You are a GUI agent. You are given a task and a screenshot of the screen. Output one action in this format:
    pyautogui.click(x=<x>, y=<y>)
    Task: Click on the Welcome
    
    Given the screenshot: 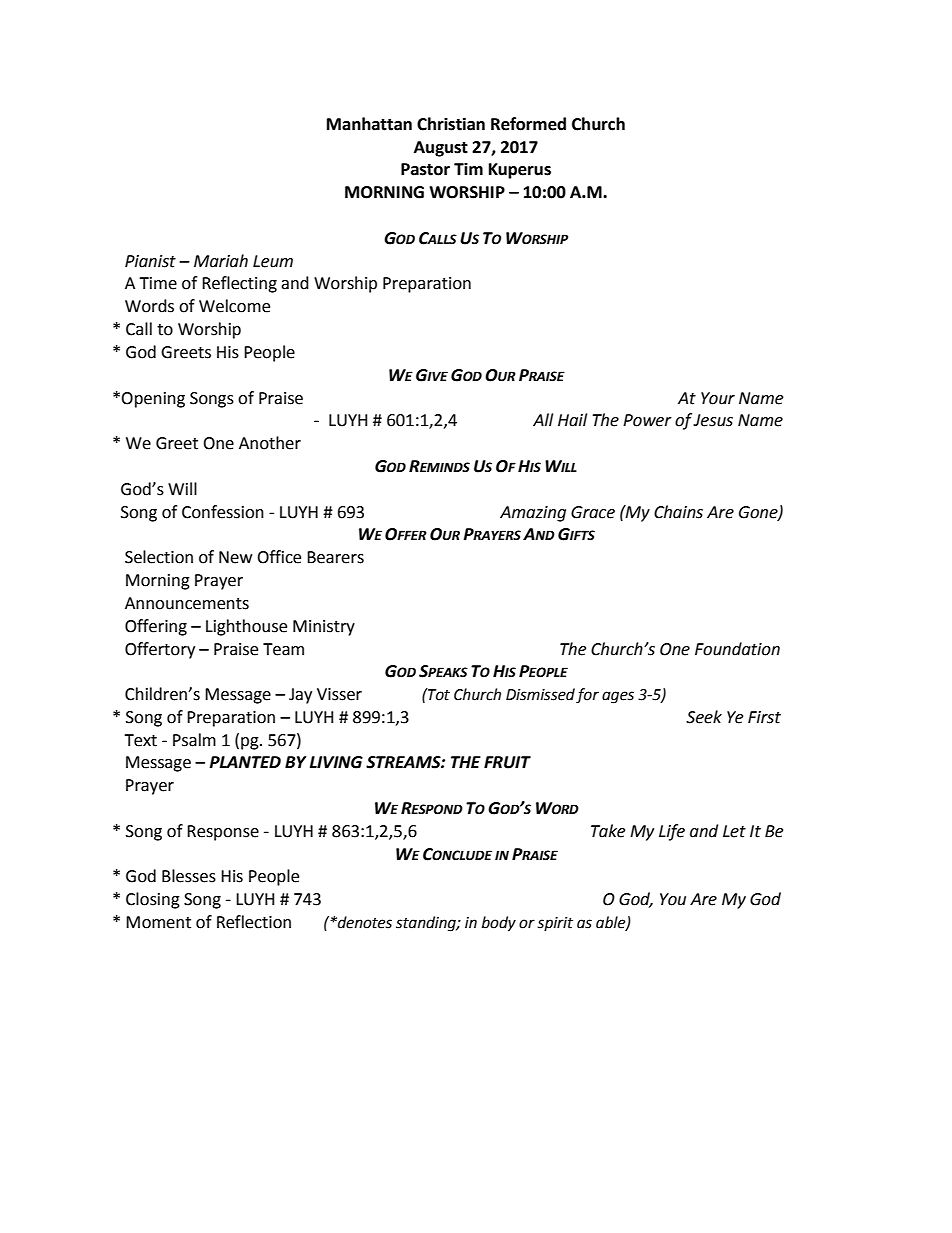 What is the action you would take?
    pyautogui.click(x=234, y=306)
